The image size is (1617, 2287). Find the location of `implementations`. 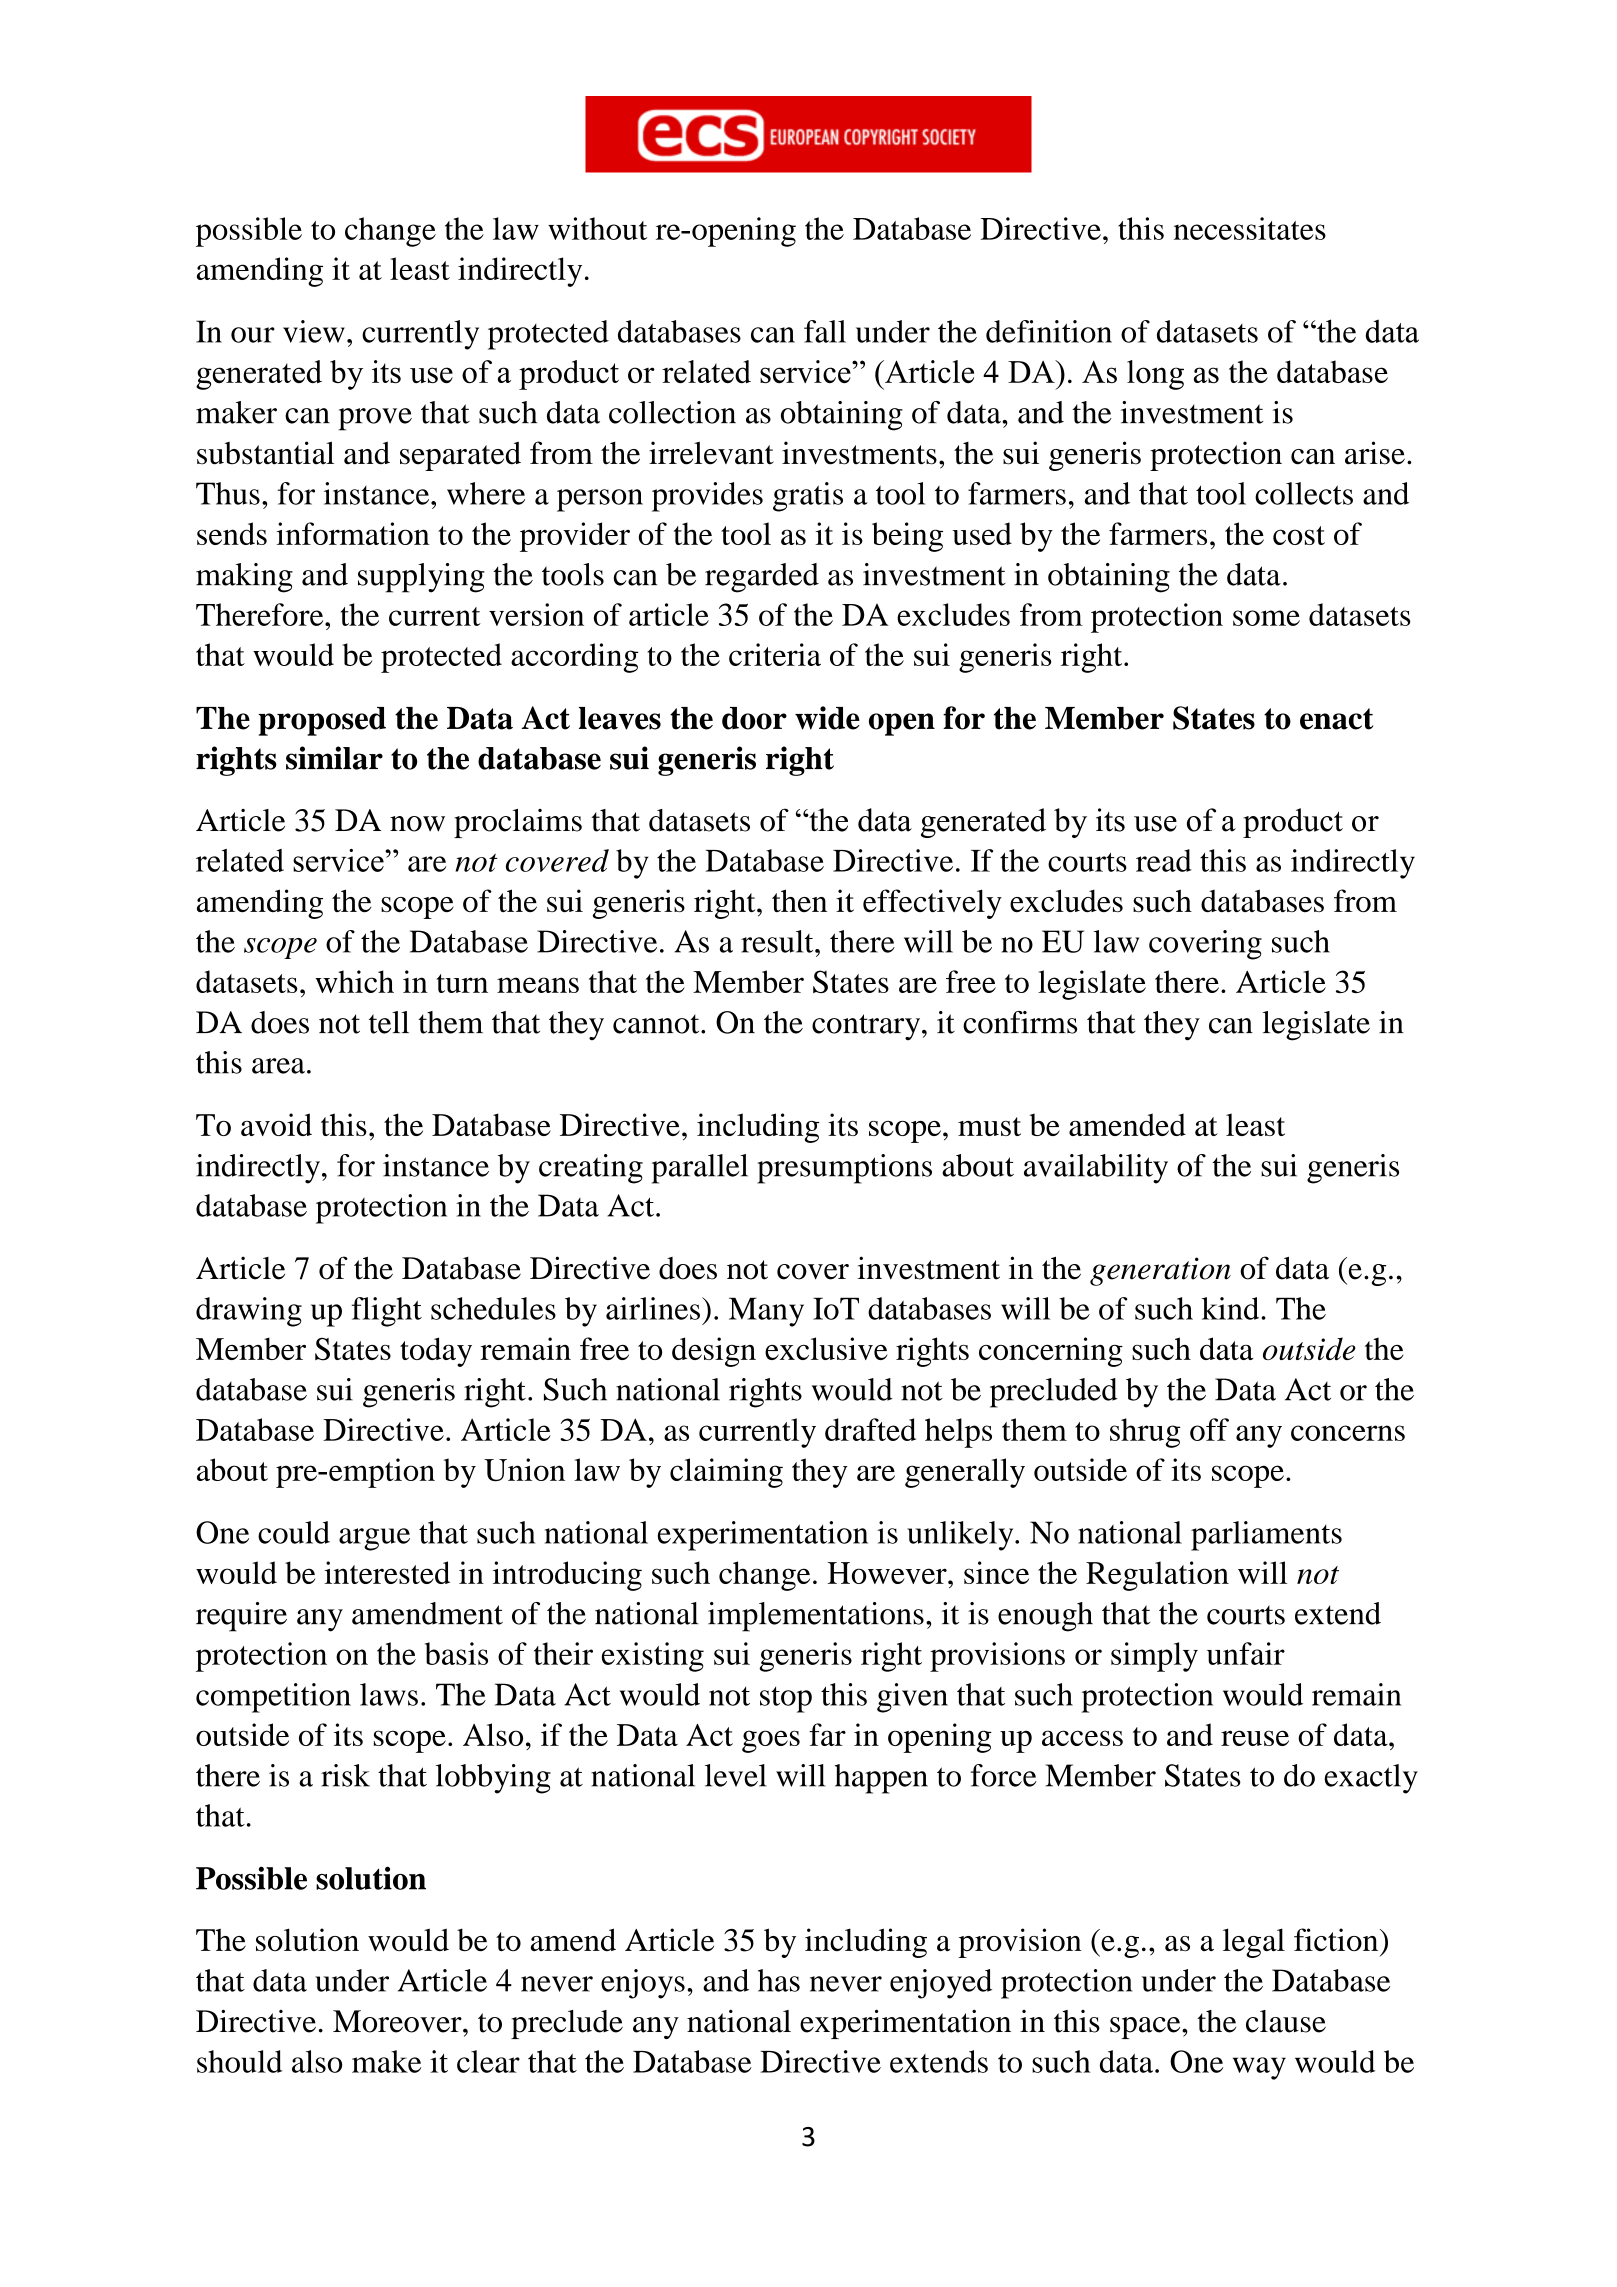

implementations is located at coordinates (816, 1617).
